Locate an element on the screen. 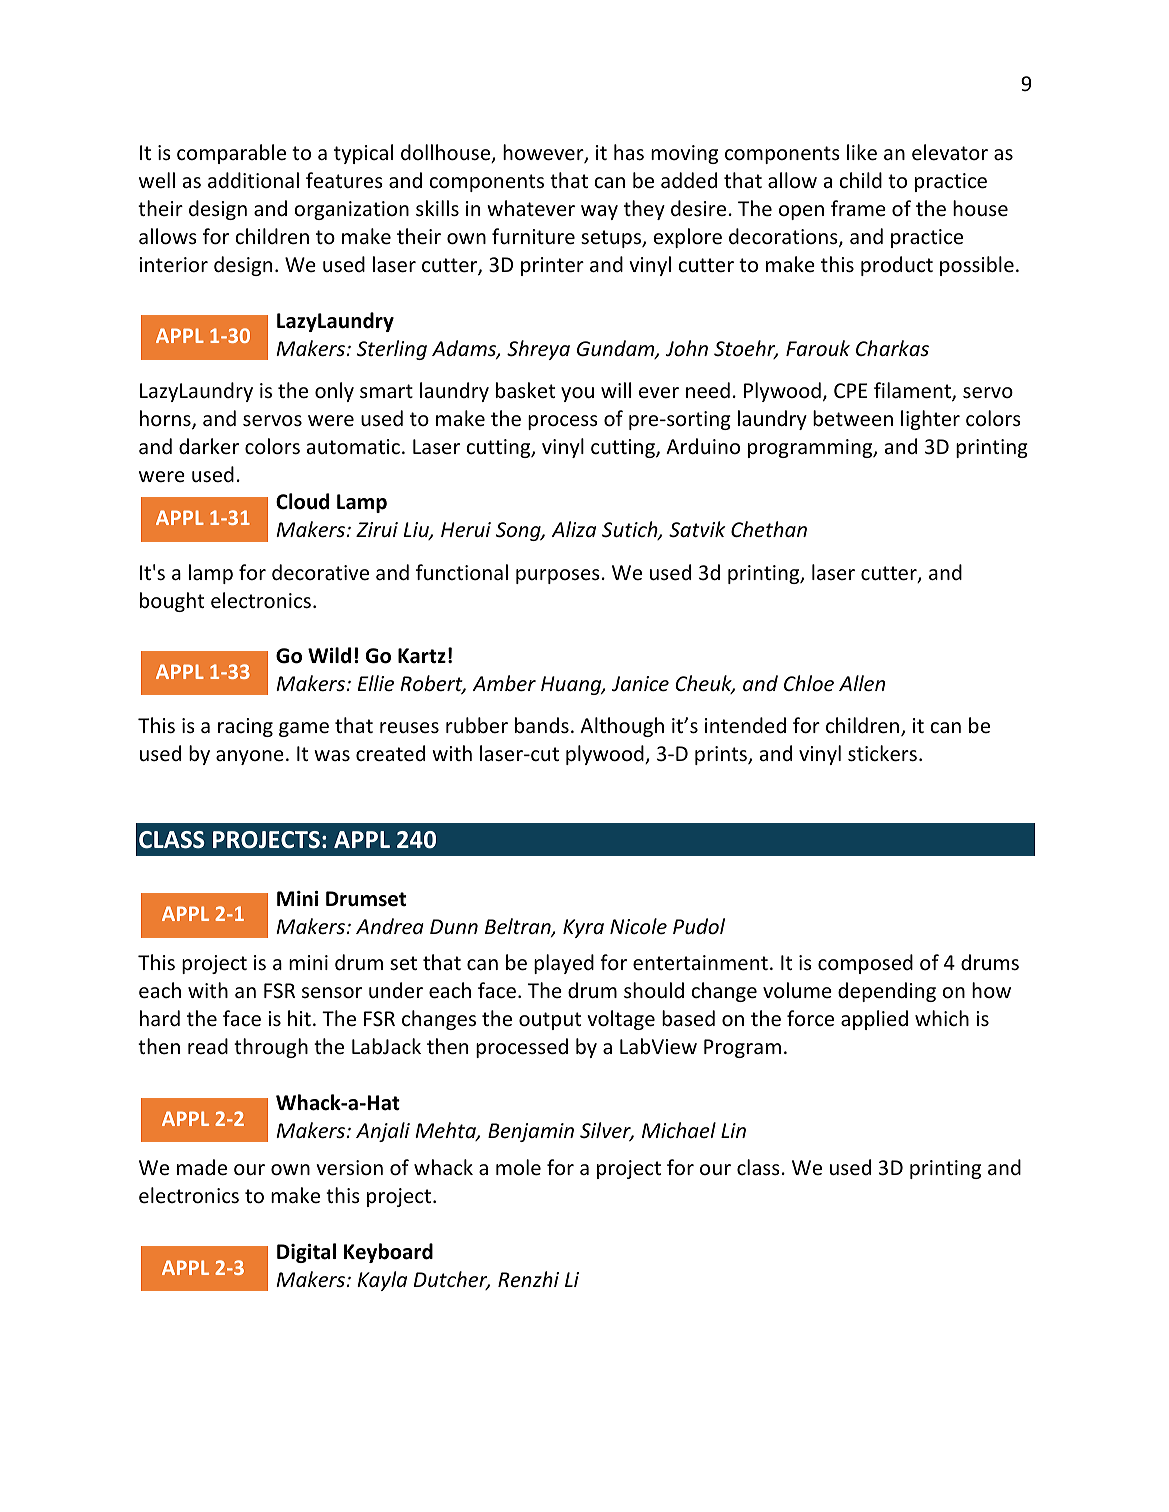 The height and width of the screenshot is (1512, 1169). between is located at coordinates (853, 418).
